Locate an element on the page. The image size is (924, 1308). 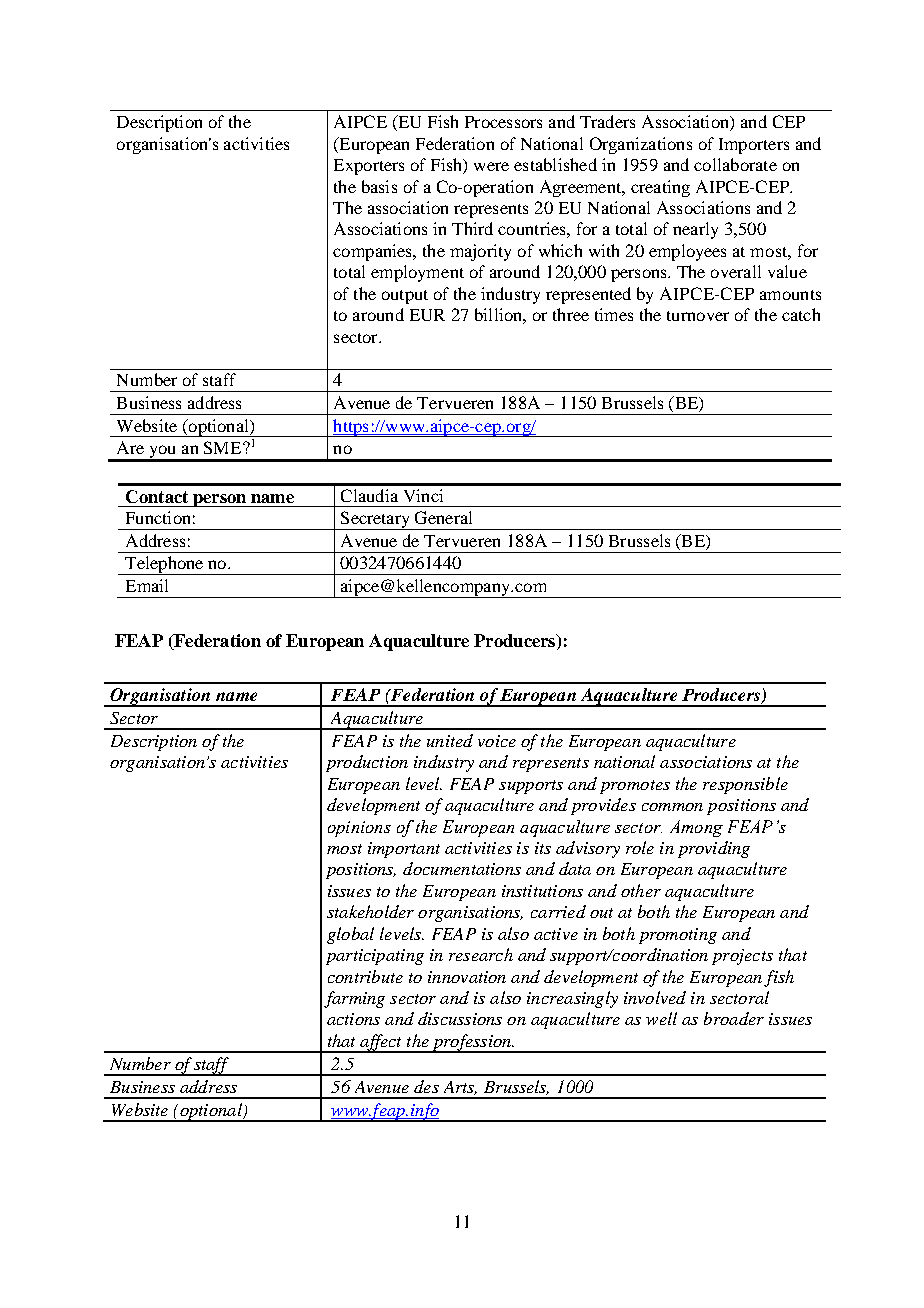
General is located at coordinates (443, 517).
